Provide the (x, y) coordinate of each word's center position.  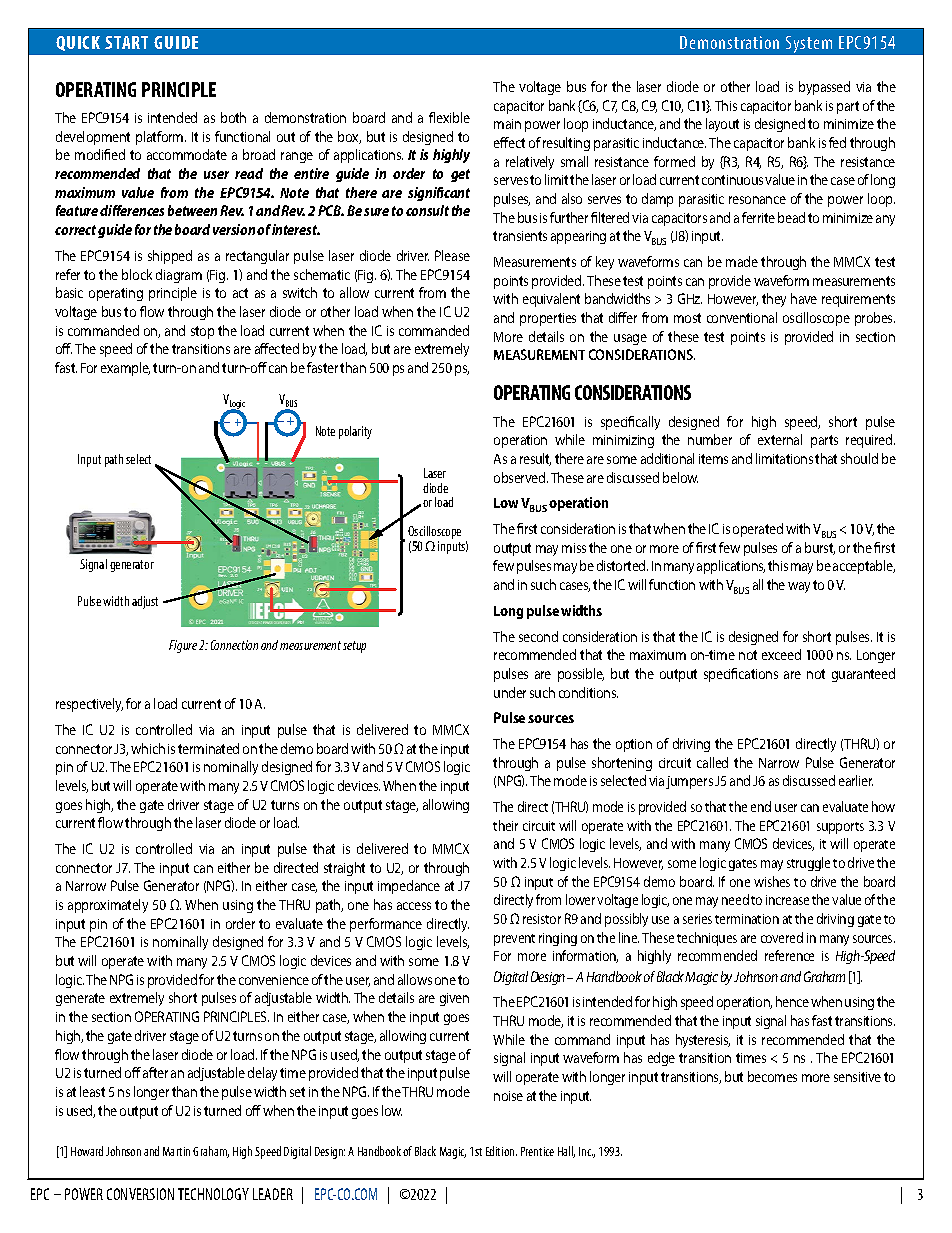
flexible (449, 117)
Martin (176, 1151)
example (125, 369)
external (780, 439)
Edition (501, 1151)
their (505, 825)
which (148, 748)
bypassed (824, 88)
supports (840, 828)
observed (521, 477)
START (126, 42)
